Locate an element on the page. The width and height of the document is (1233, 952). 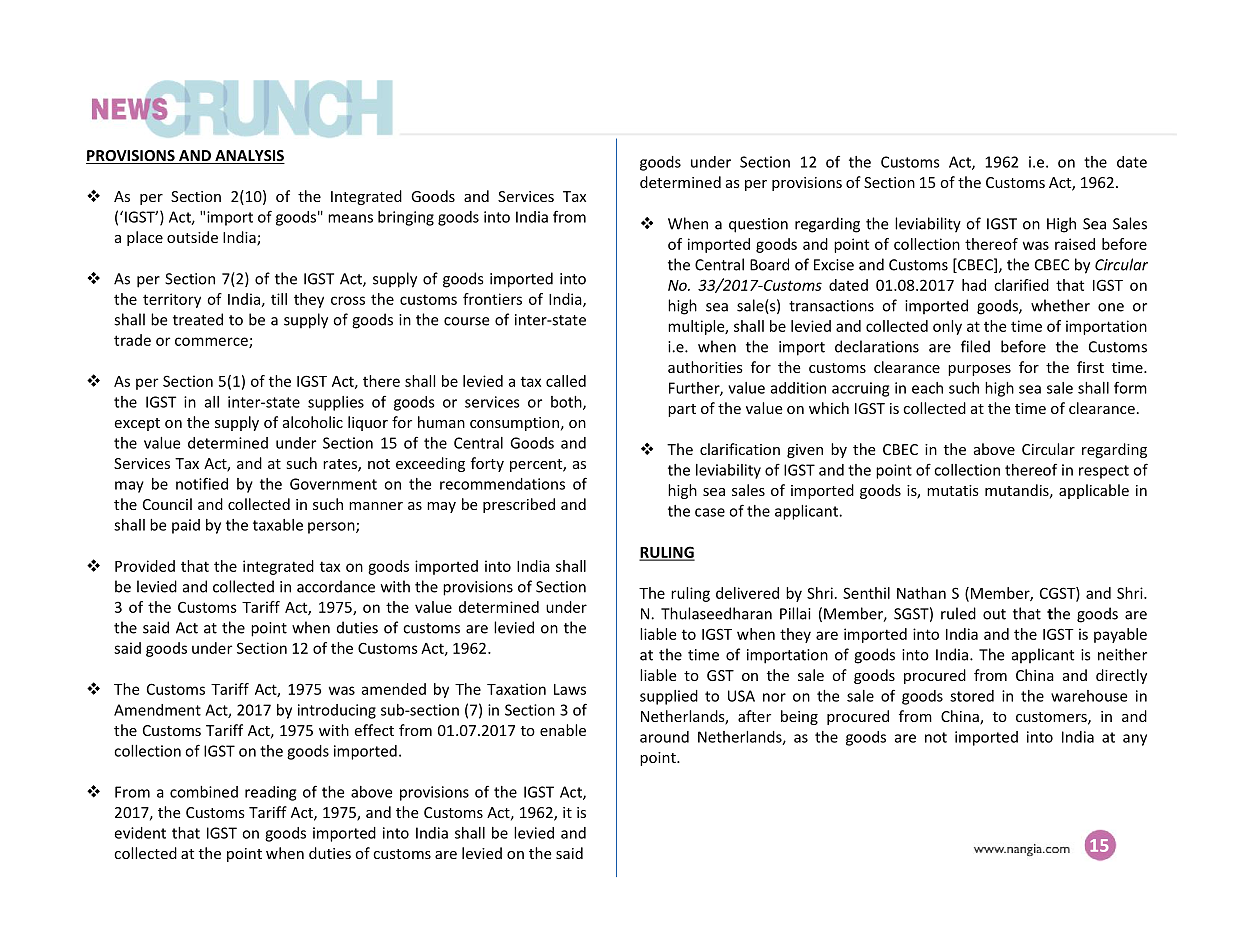
purposes is located at coordinates (979, 370).
